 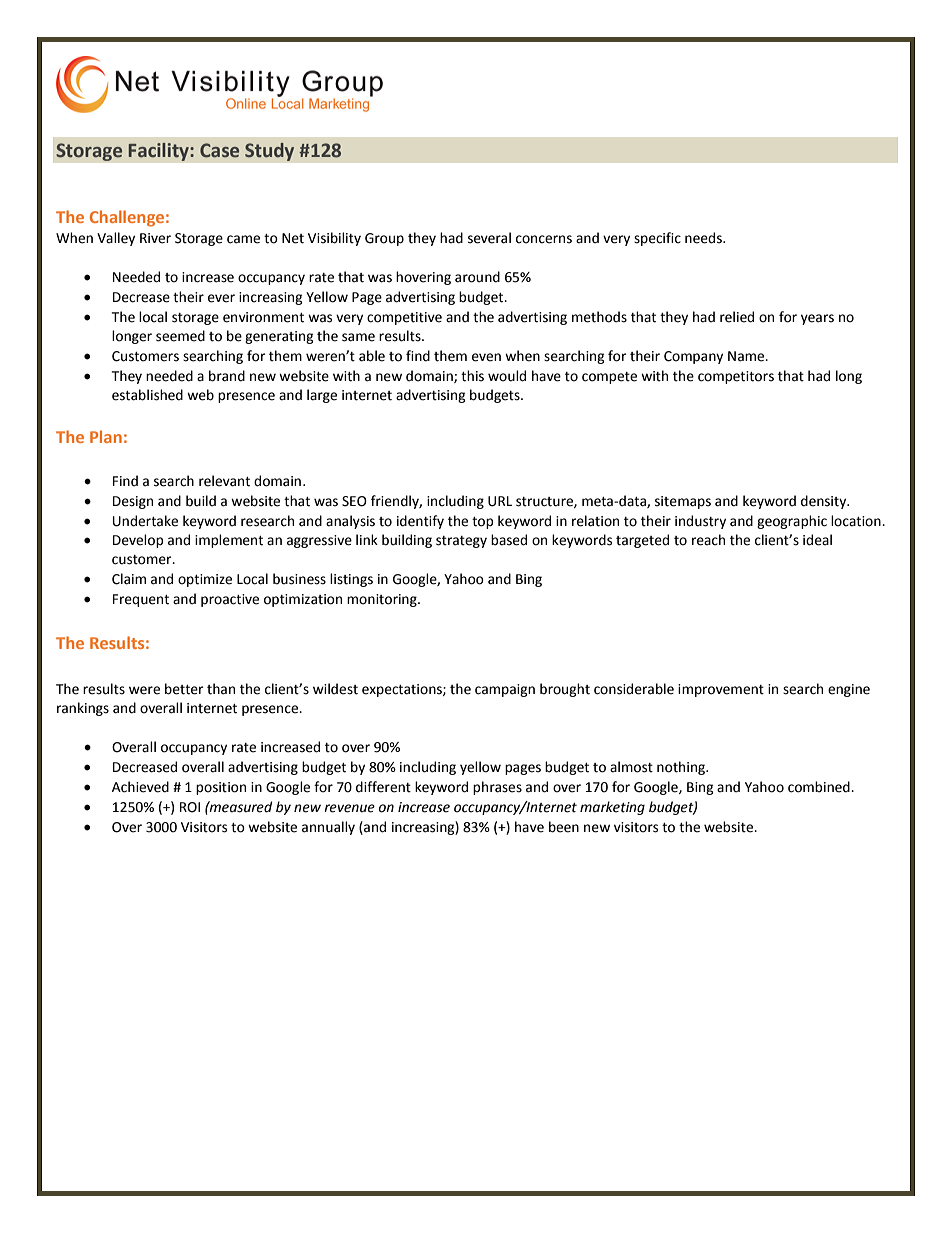 What do you see at coordinates (219, 150) in the document?
I see `Case` at bounding box center [219, 150].
